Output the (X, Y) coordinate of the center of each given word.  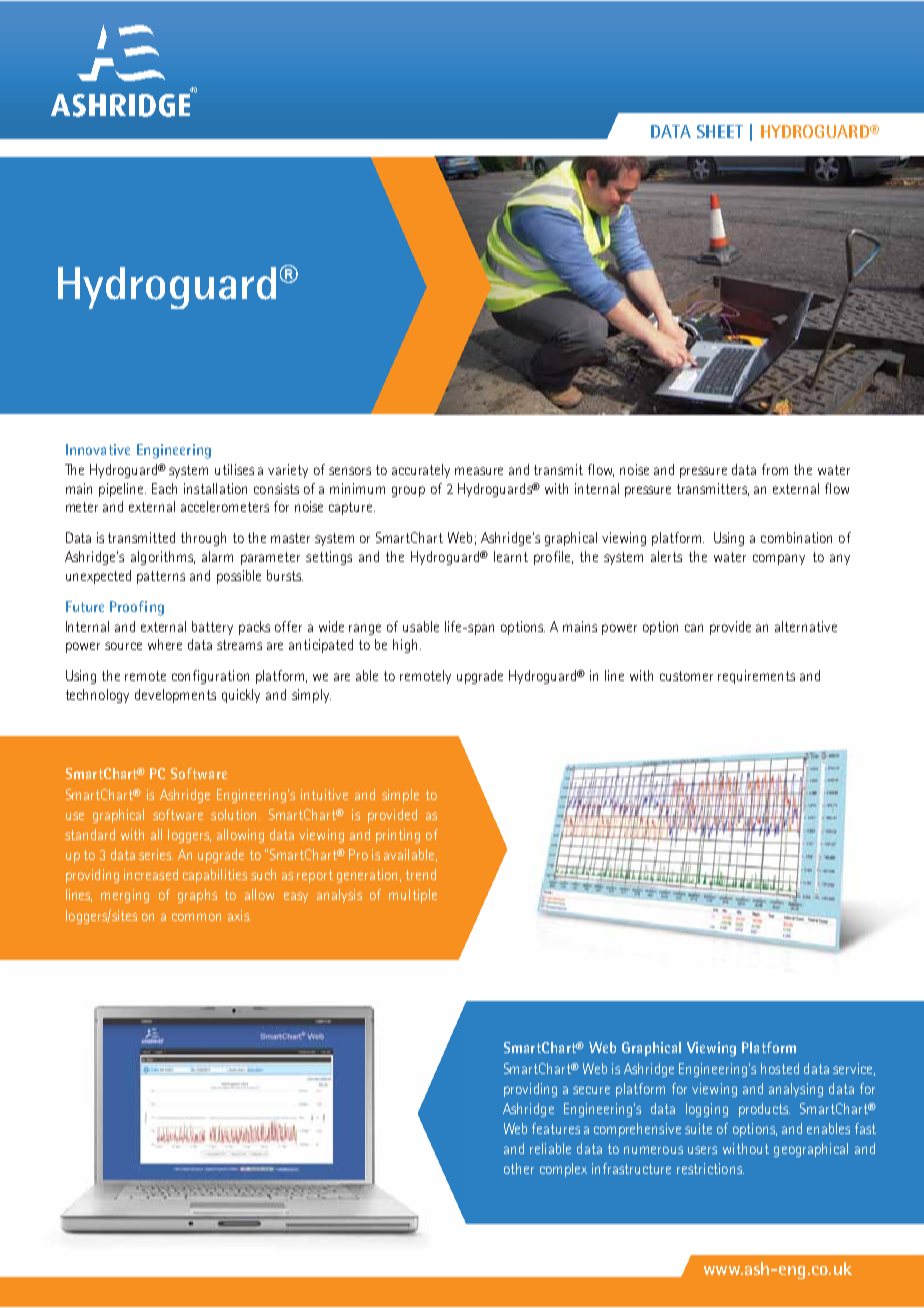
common (196, 917)
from (775, 469)
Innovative (98, 449)
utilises (234, 469)
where (165, 644)
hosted (780, 1068)
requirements (756, 677)
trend (421, 874)
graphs (197, 896)
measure (479, 471)
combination (796, 537)
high (405, 646)
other (519, 1168)
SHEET (720, 131)
